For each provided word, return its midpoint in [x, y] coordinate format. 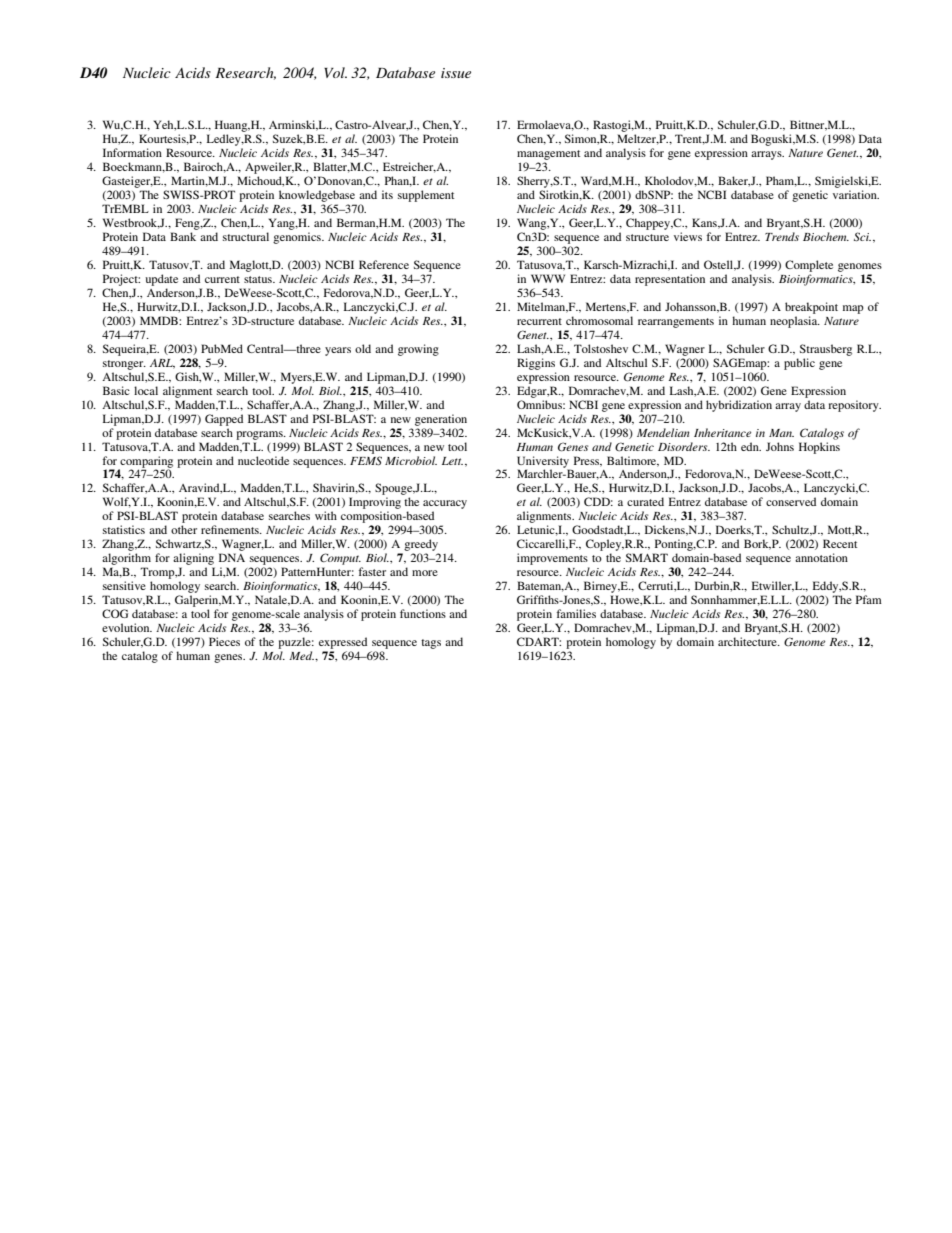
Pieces [224, 641]
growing [418, 350]
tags [431, 644]
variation [856, 194]
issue [456, 73]
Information [132, 152]
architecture [748, 641]
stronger [124, 365]
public [799, 364]
